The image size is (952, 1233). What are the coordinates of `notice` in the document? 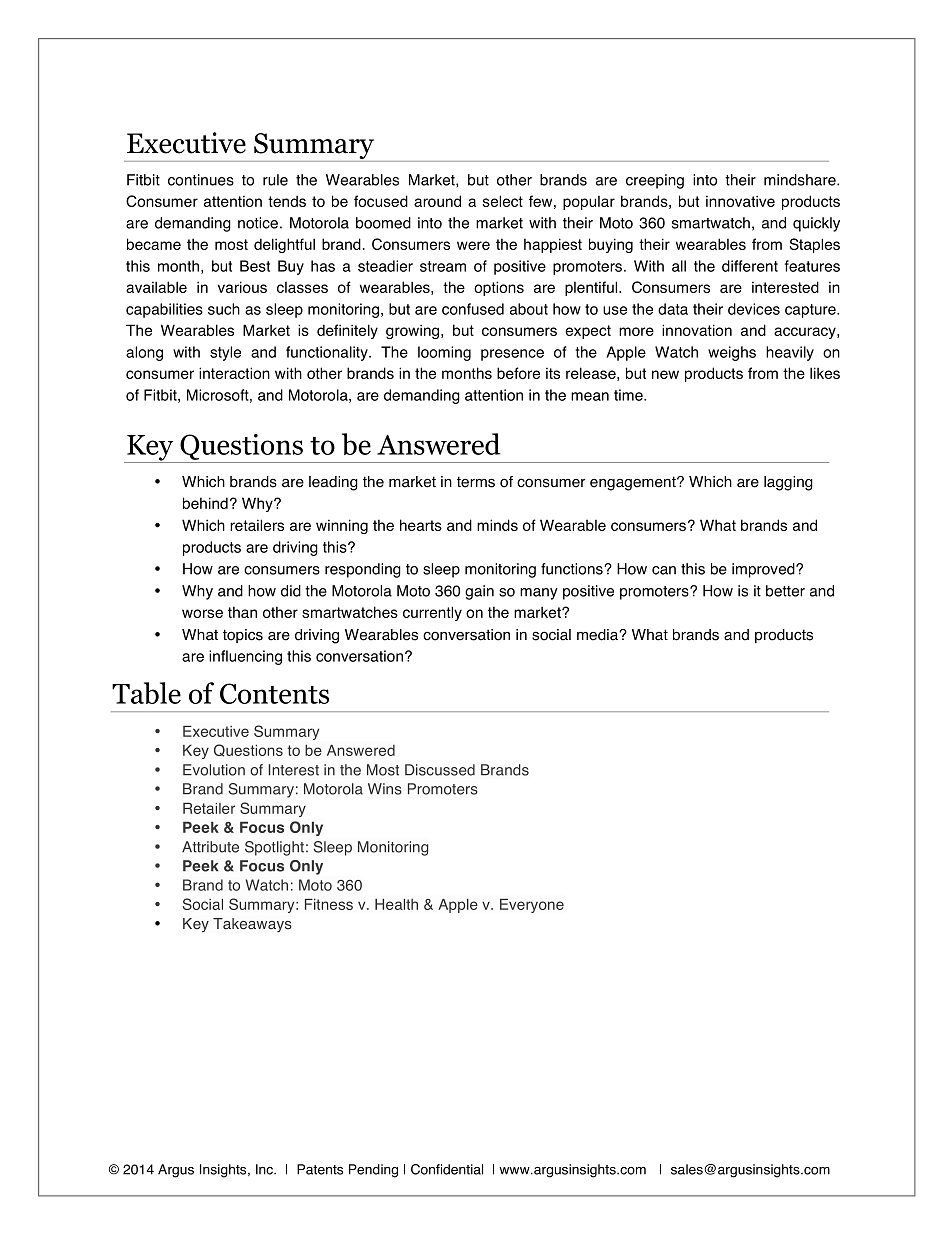 It's located at (258, 223).
